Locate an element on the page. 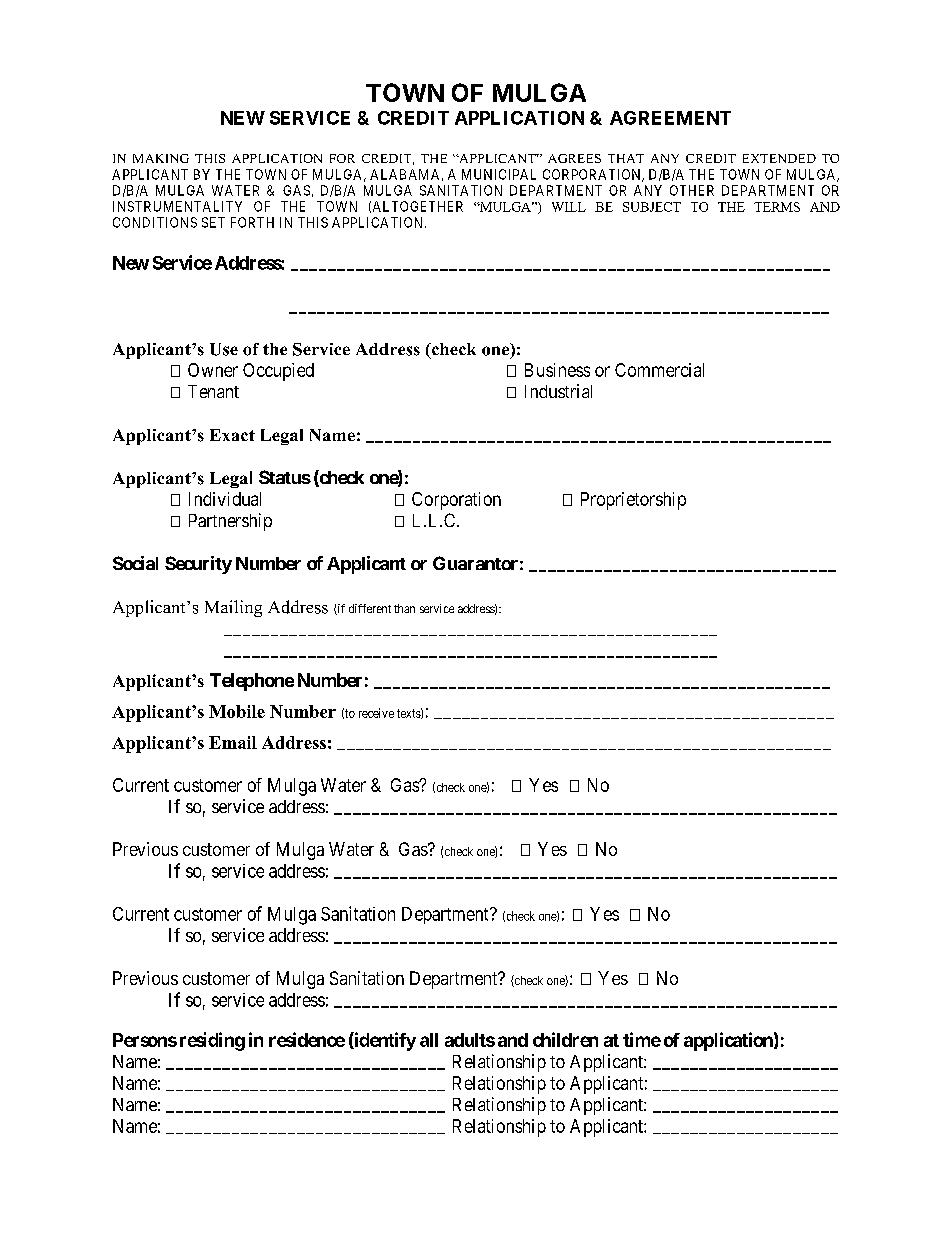 The image size is (952, 1233). Commercial is located at coordinates (659, 370).
